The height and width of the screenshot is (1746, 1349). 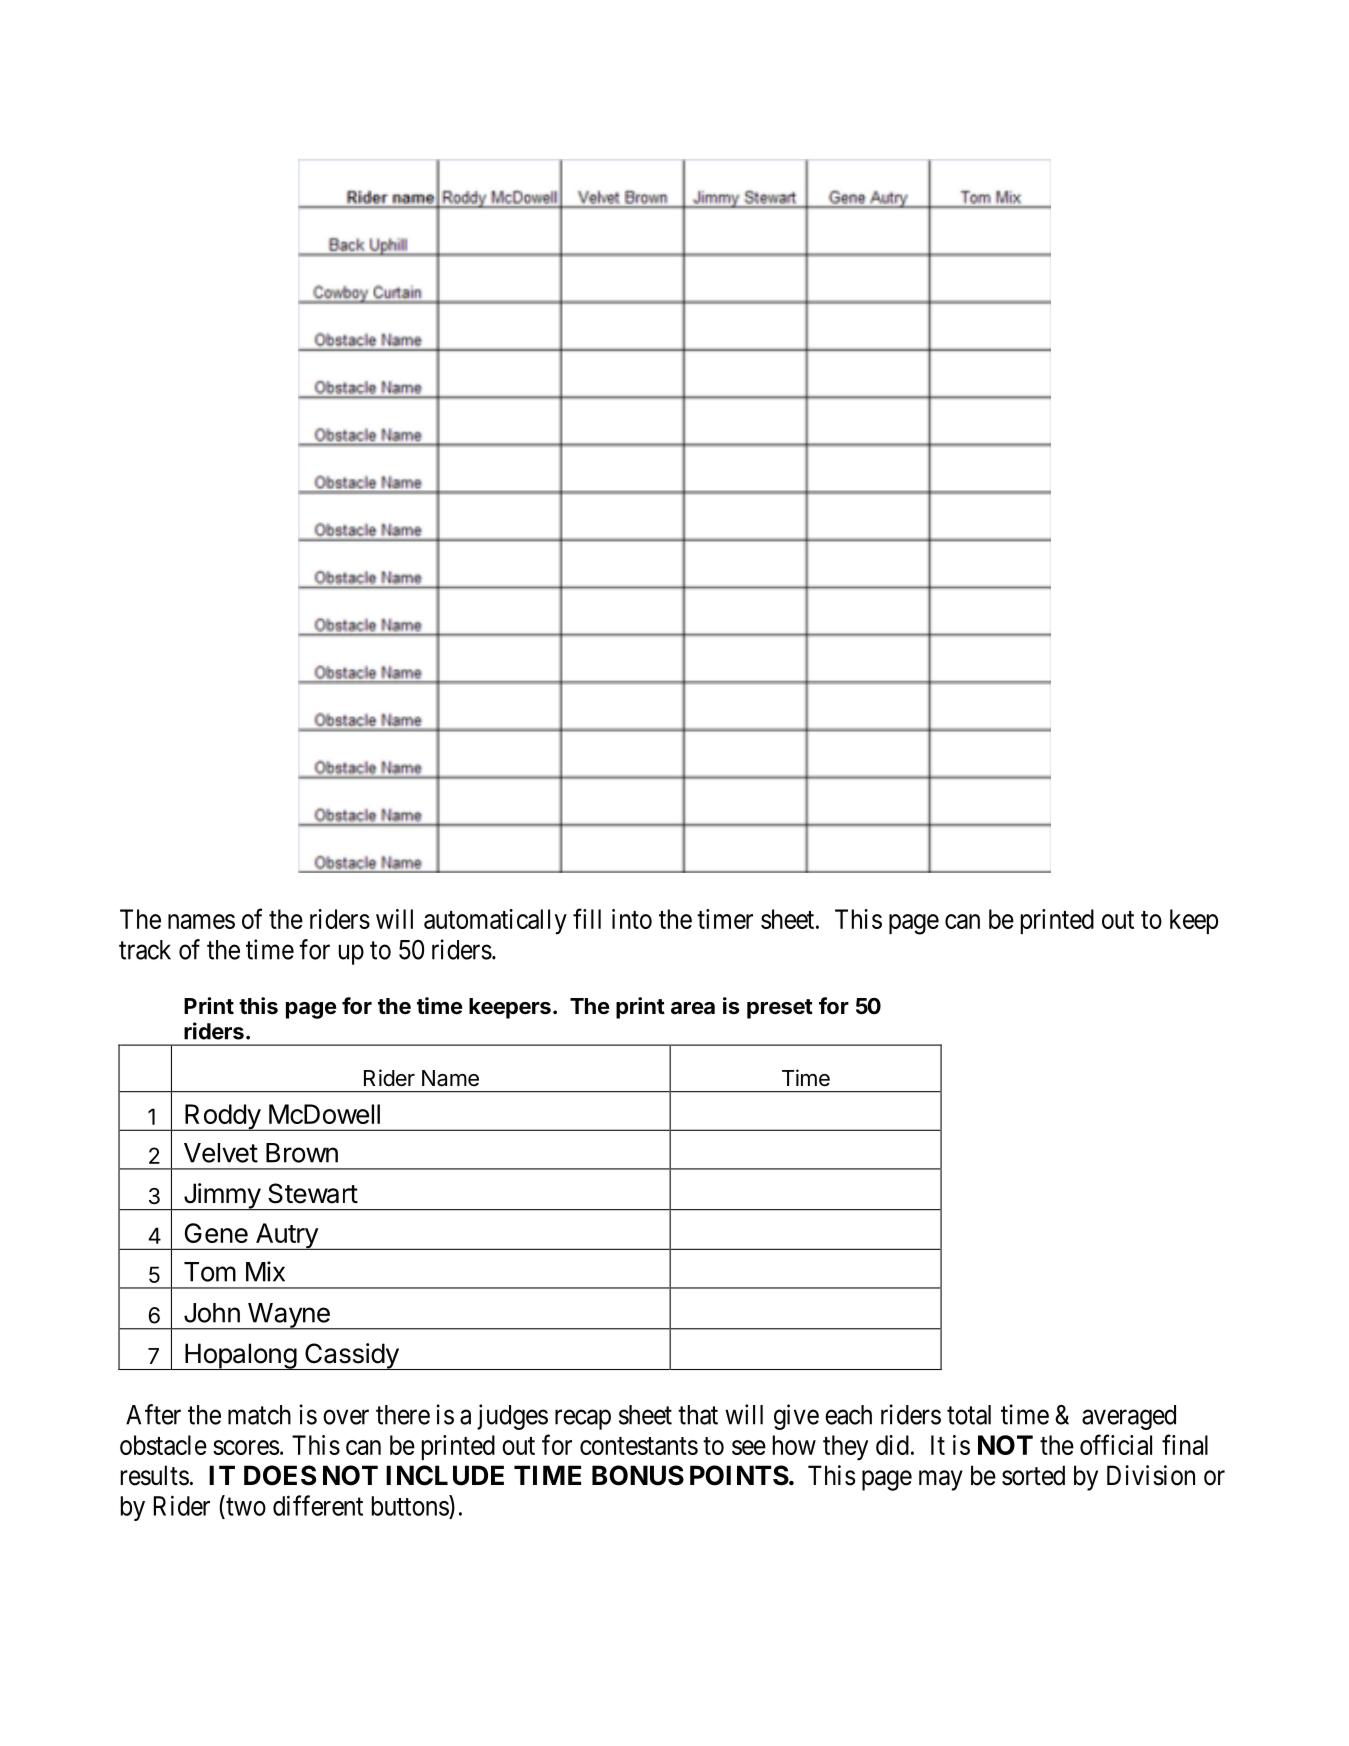 I want to click on area, so click(x=693, y=1008).
